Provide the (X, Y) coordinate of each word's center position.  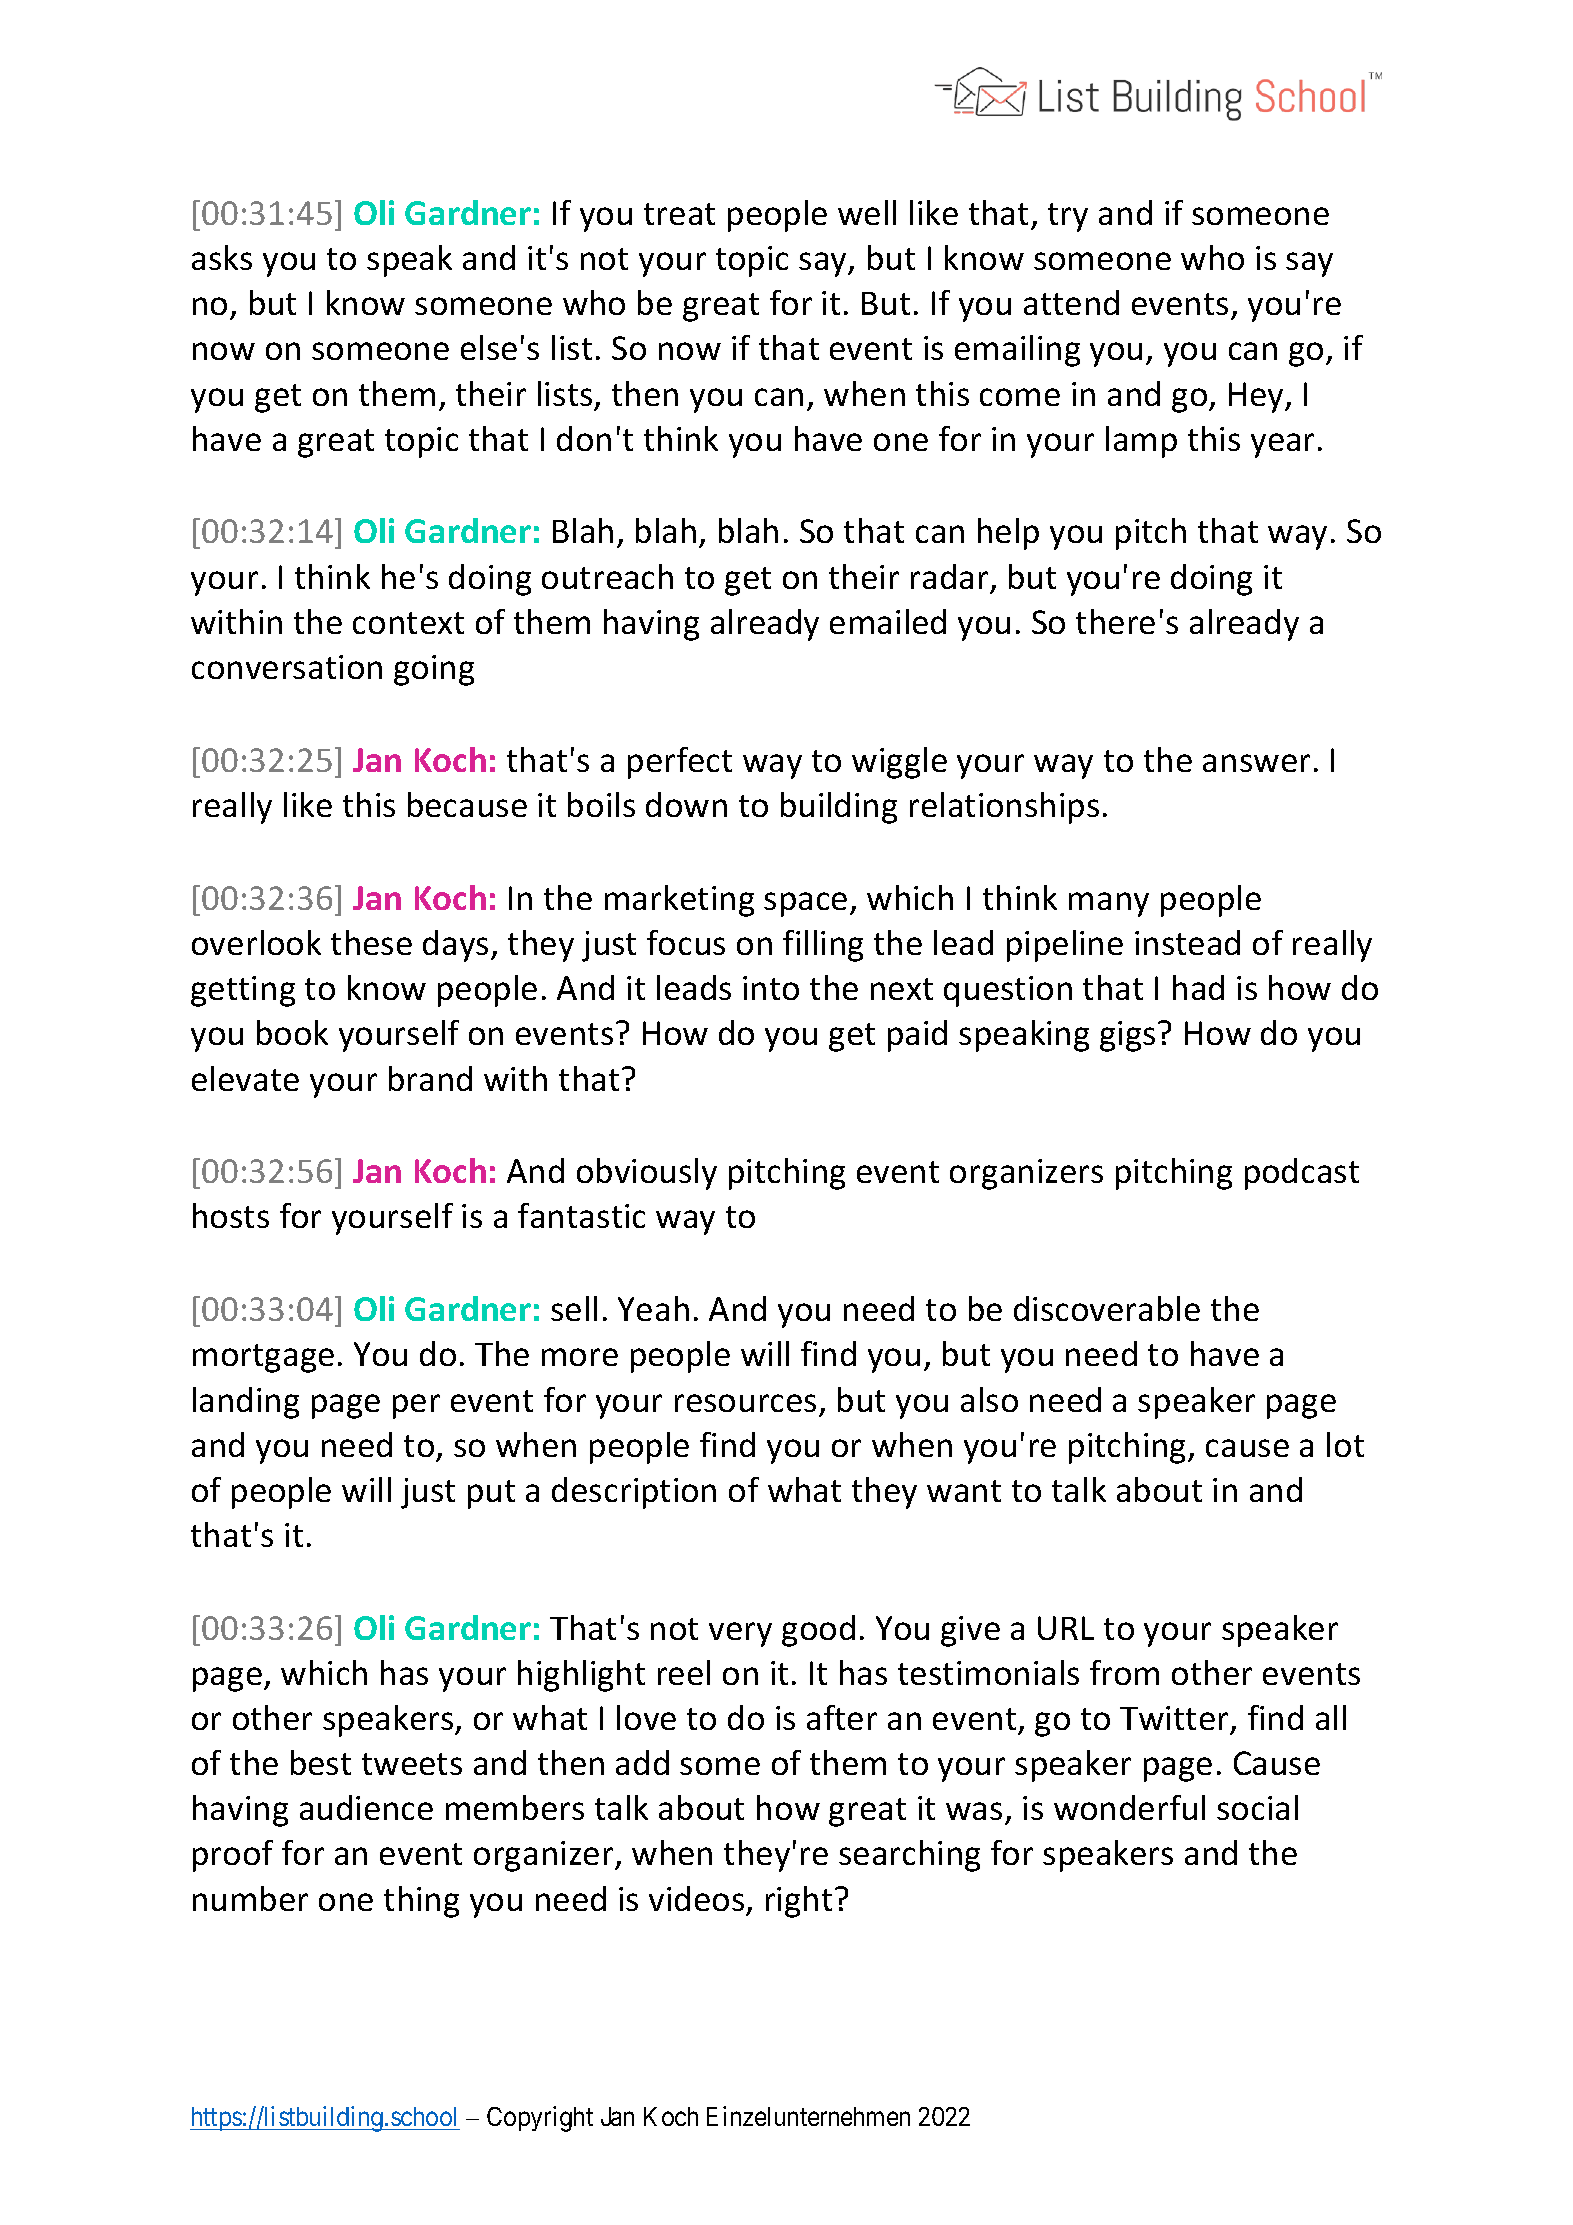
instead (1187, 942)
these (371, 942)
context (408, 623)
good (818, 1631)
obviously (647, 1174)
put (491, 1494)
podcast (1302, 1174)
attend (1071, 302)
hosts (231, 1215)
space (805, 904)
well (867, 212)
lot (1345, 1444)
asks (222, 257)
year (1282, 445)
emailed (888, 621)
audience (366, 1807)
